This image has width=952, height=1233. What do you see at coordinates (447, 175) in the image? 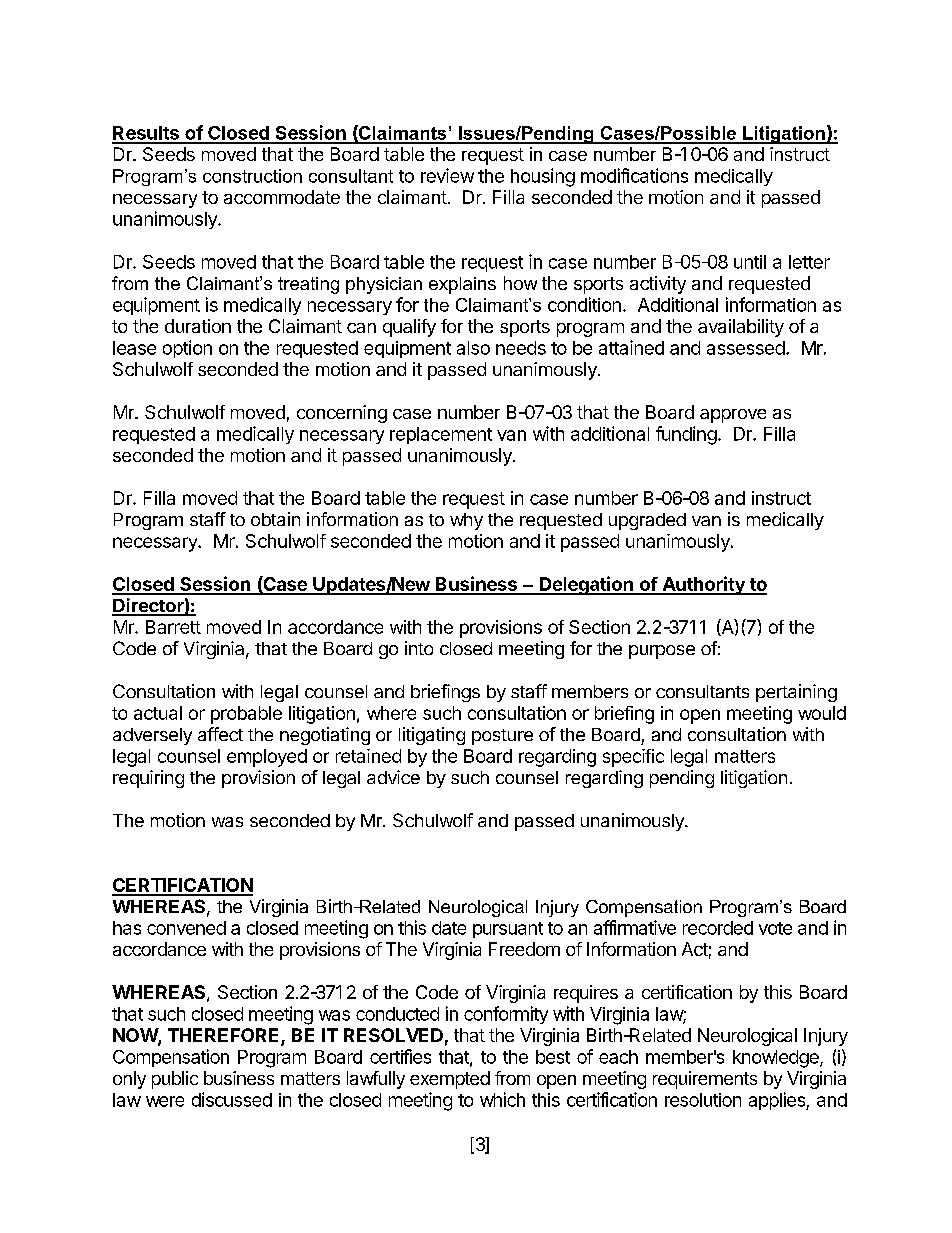
I see `review` at bounding box center [447, 175].
